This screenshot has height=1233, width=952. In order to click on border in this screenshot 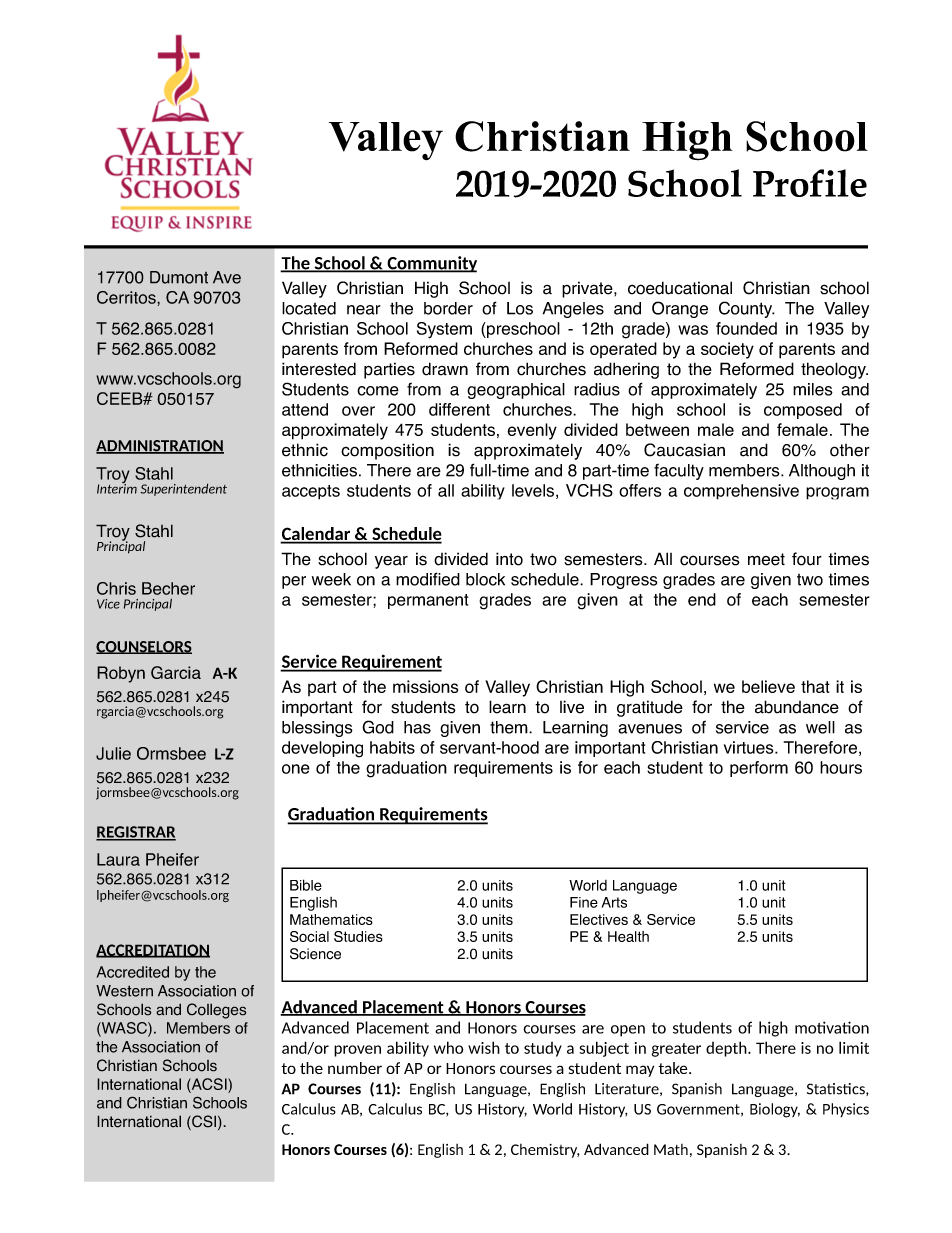, I will do `click(448, 308)`.
